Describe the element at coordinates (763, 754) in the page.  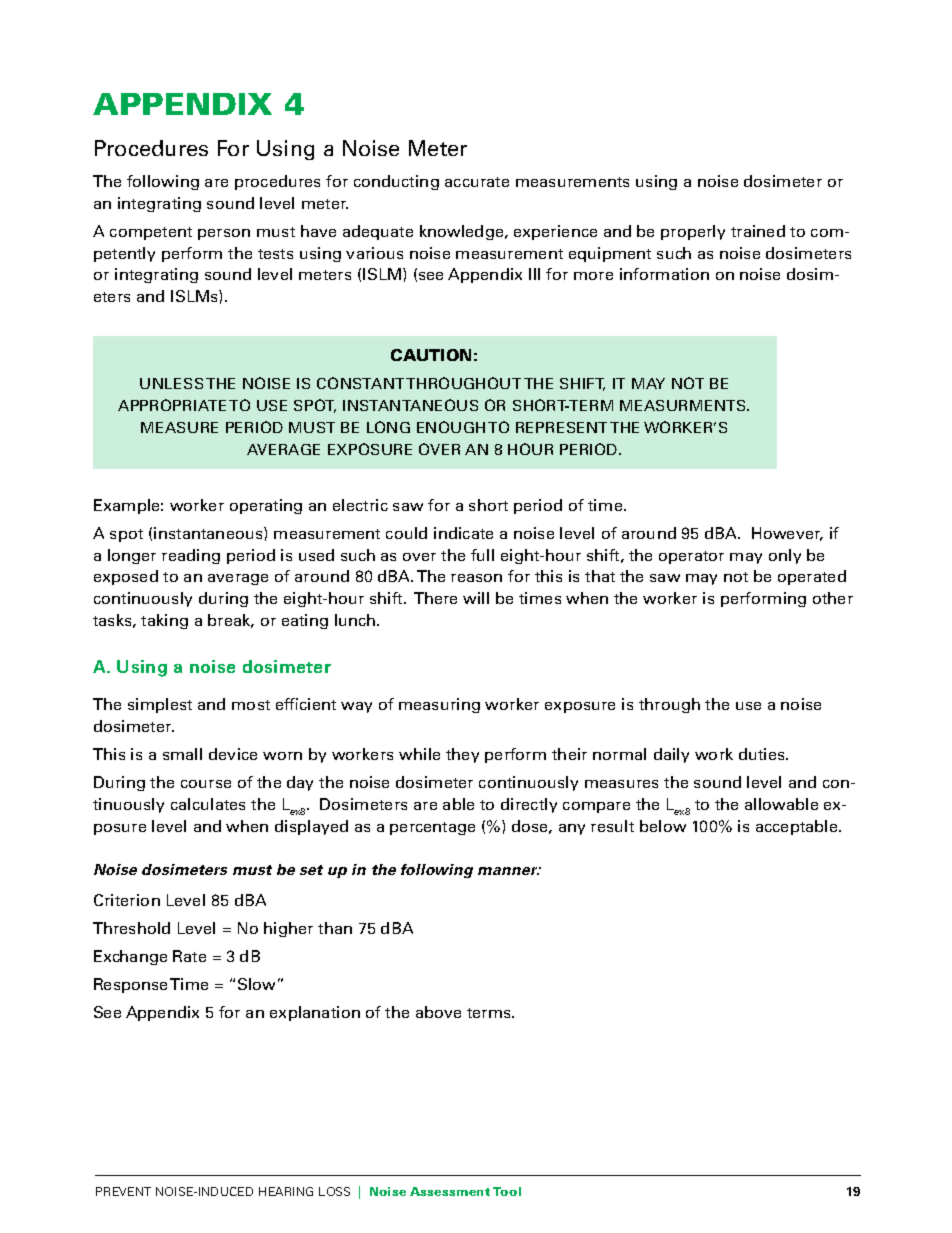
I see `duties` at that location.
